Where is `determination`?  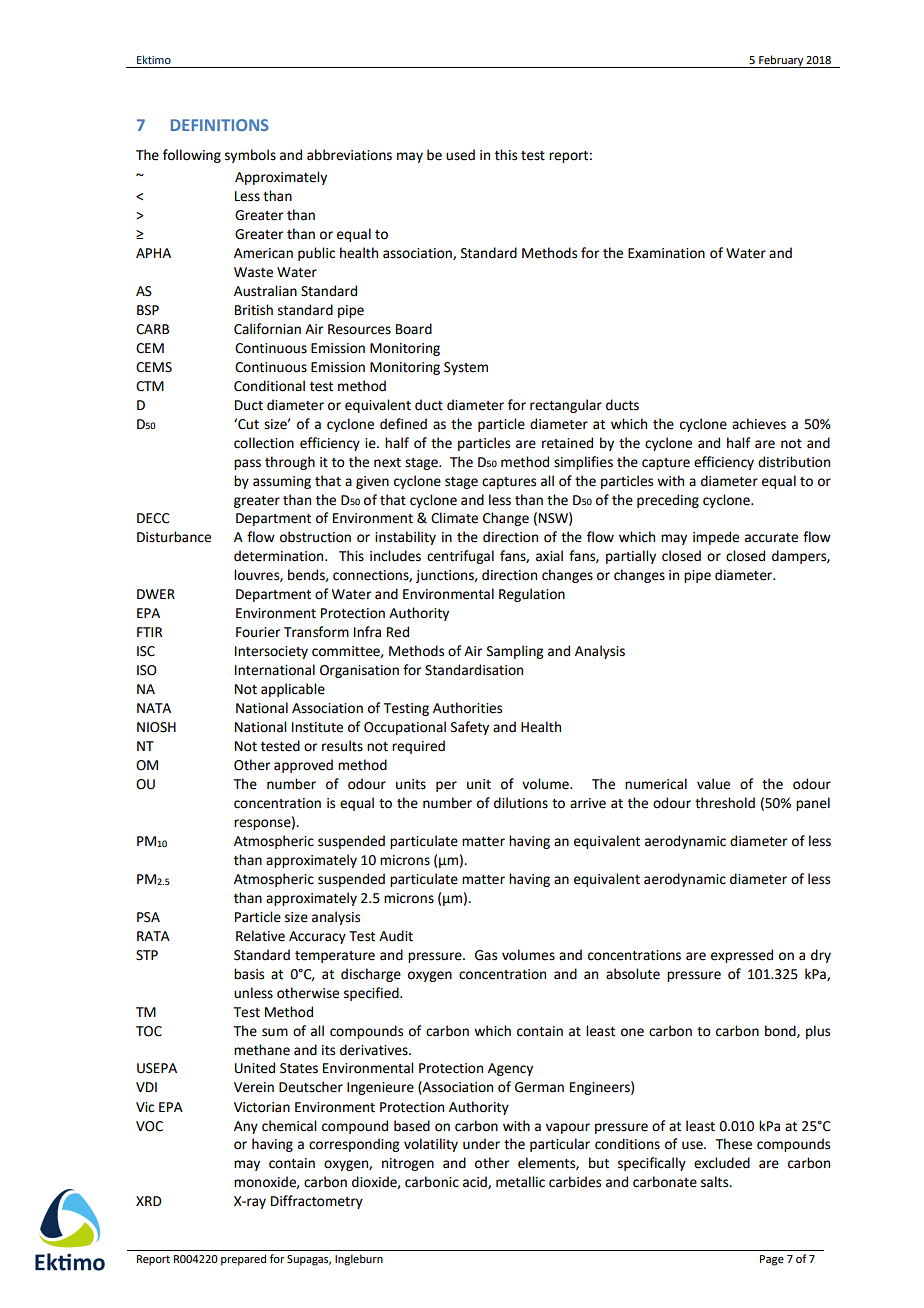
determination is located at coordinates (280, 556).
